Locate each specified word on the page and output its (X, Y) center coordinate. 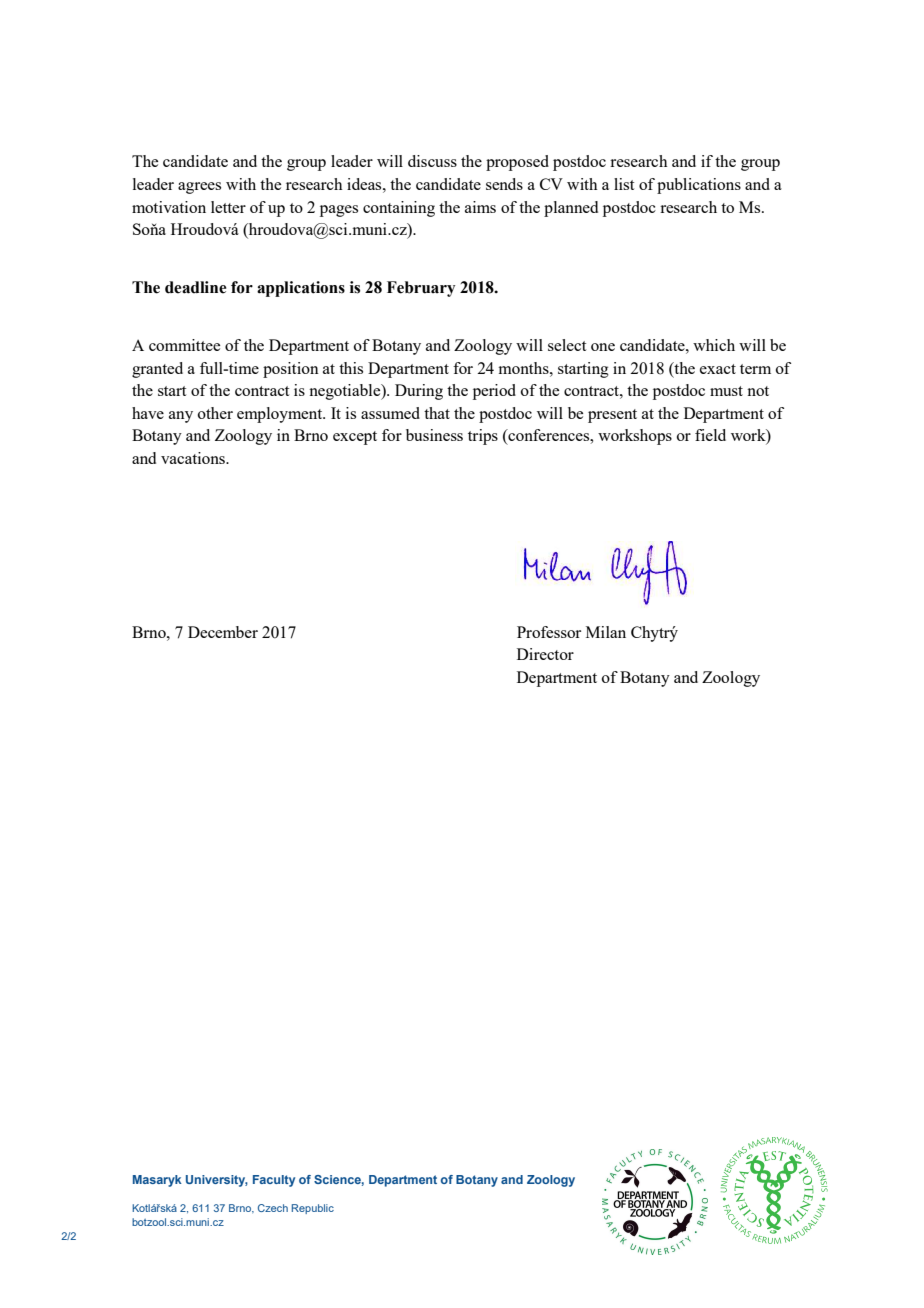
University (217, 1181)
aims (480, 207)
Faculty (274, 1181)
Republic (313, 1209)
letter (228, 207)
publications (699, 186)
